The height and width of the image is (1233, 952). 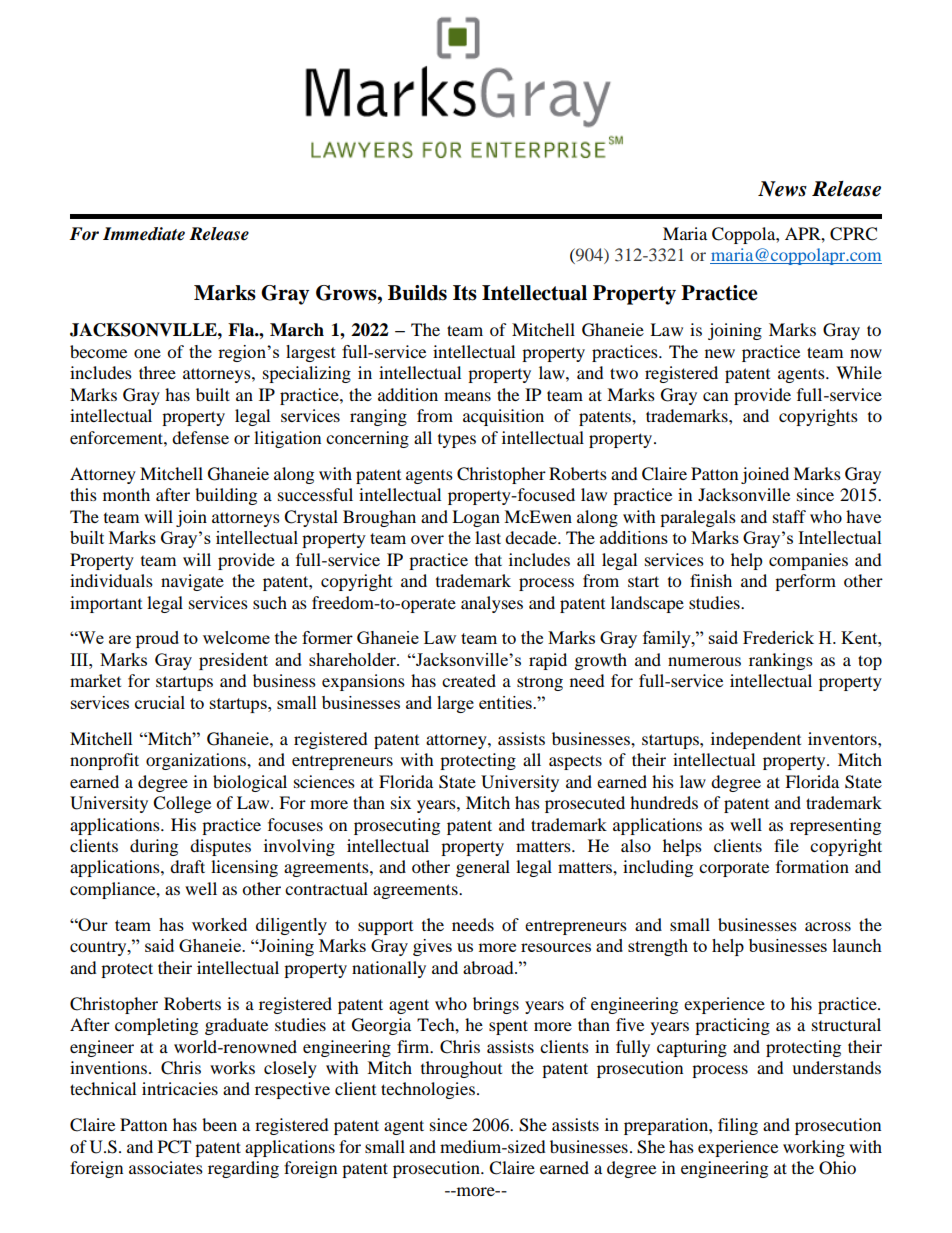 I want to click on Its, so click(x=465, y=293).
